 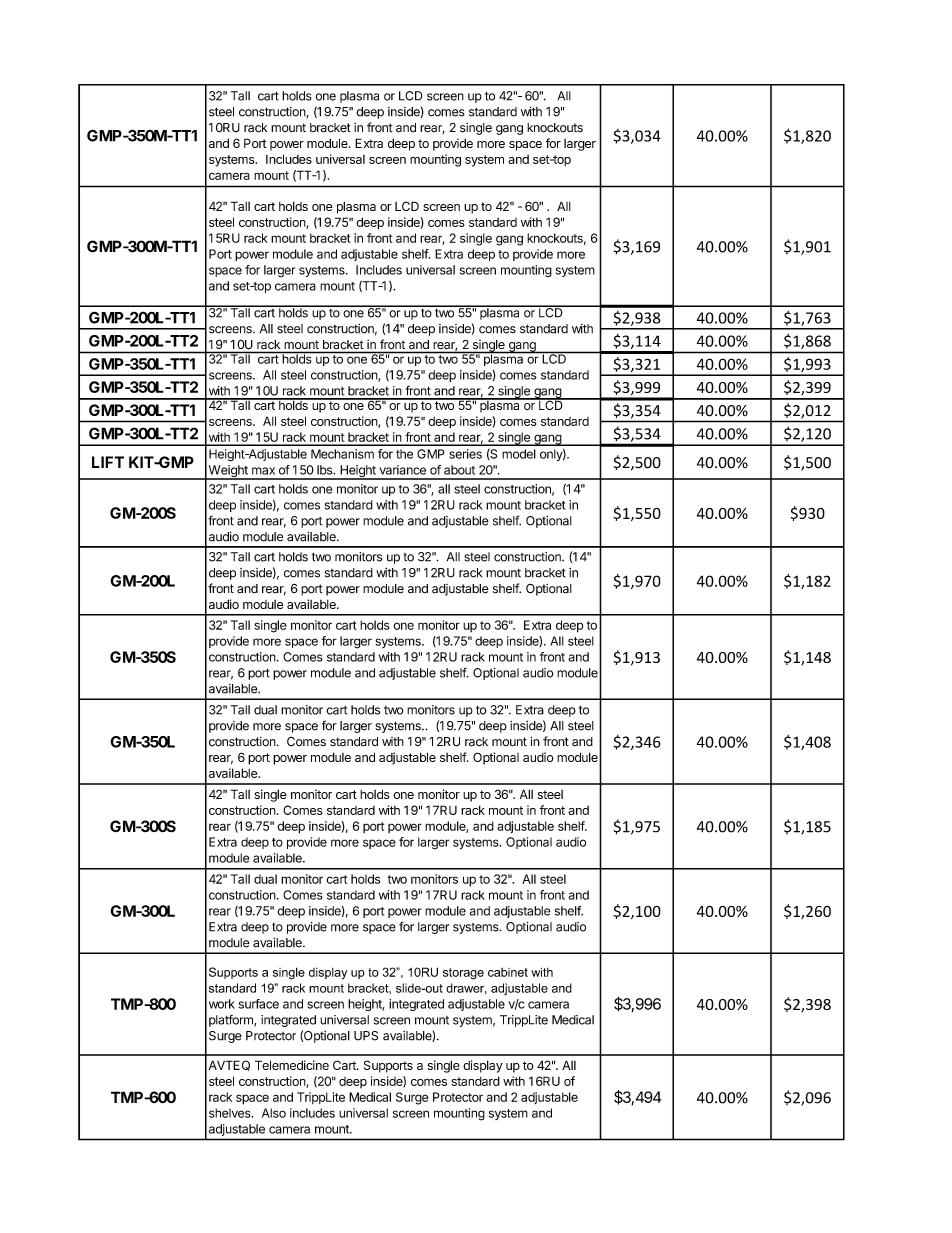 What do you see at coordinates (459, 470) in the screenshot?
I see `about` at bounding box center [459, 470].
